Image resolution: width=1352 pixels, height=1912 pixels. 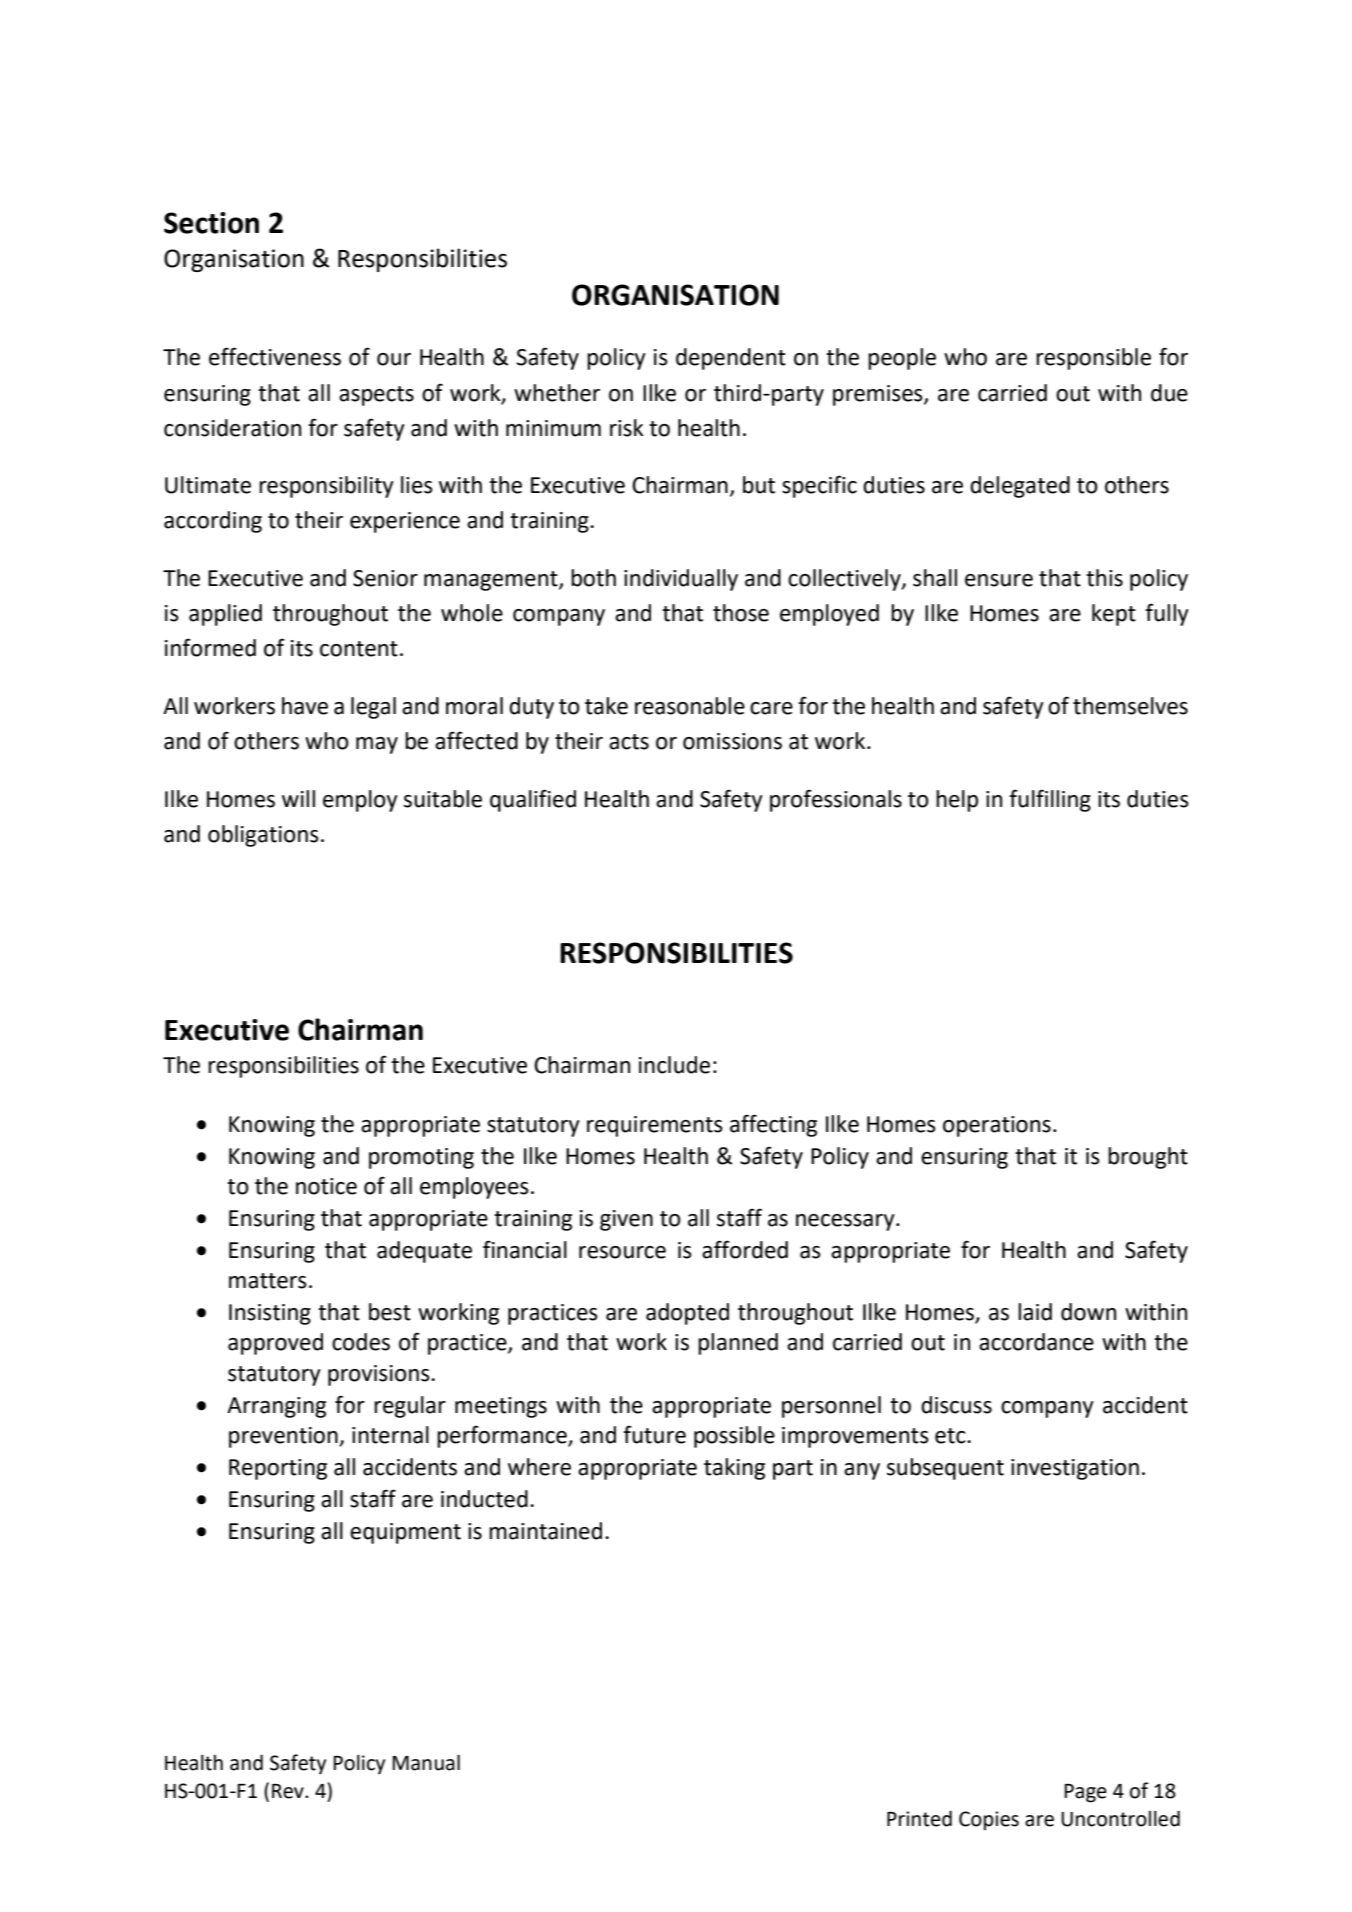 What do you see at coordinates (731, 359) in the screenshot?
I see `dependent` at bounding box center [731, 359].
